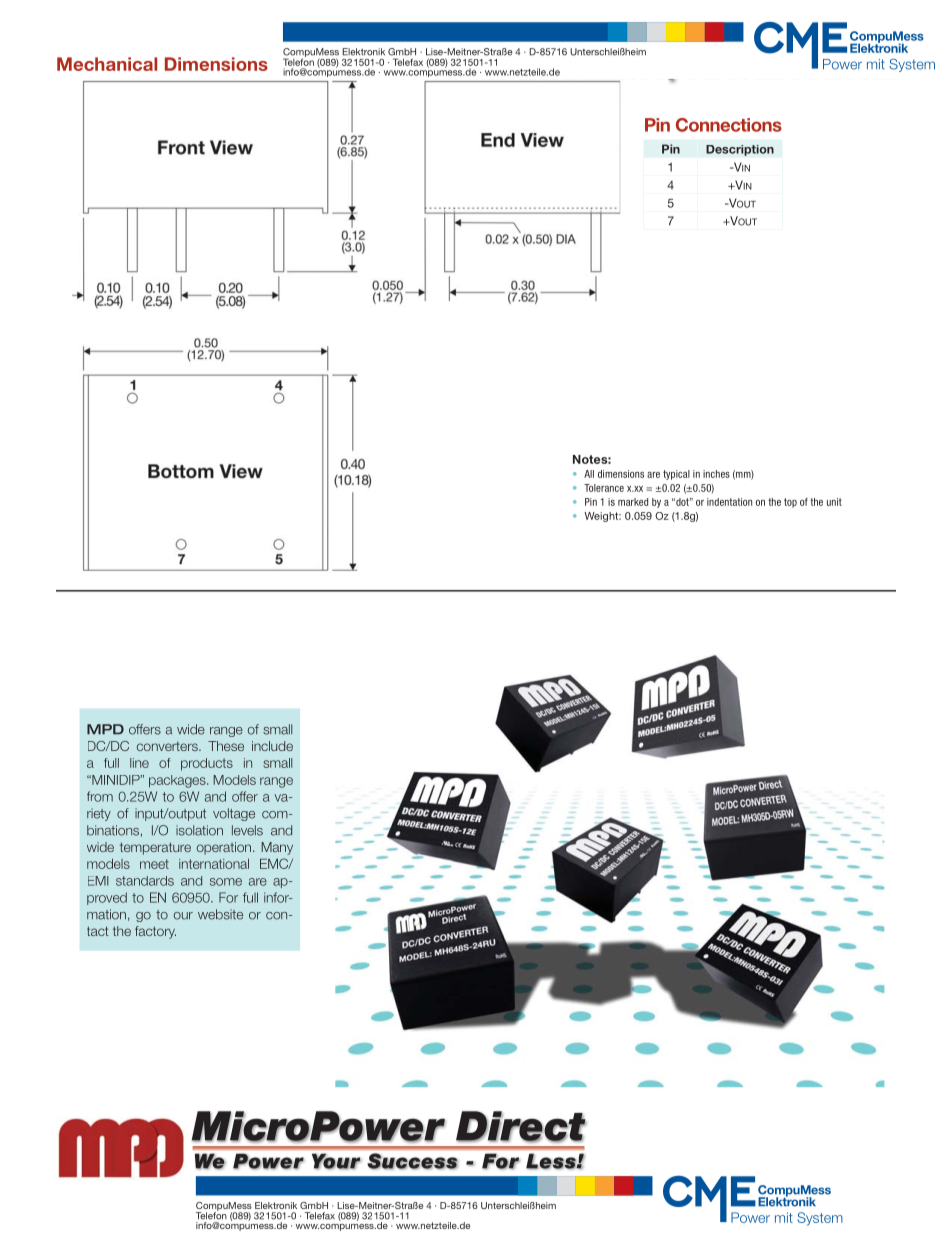  Describe the element at coordinates (633, 502) in the page. I see `marked` at that location.
